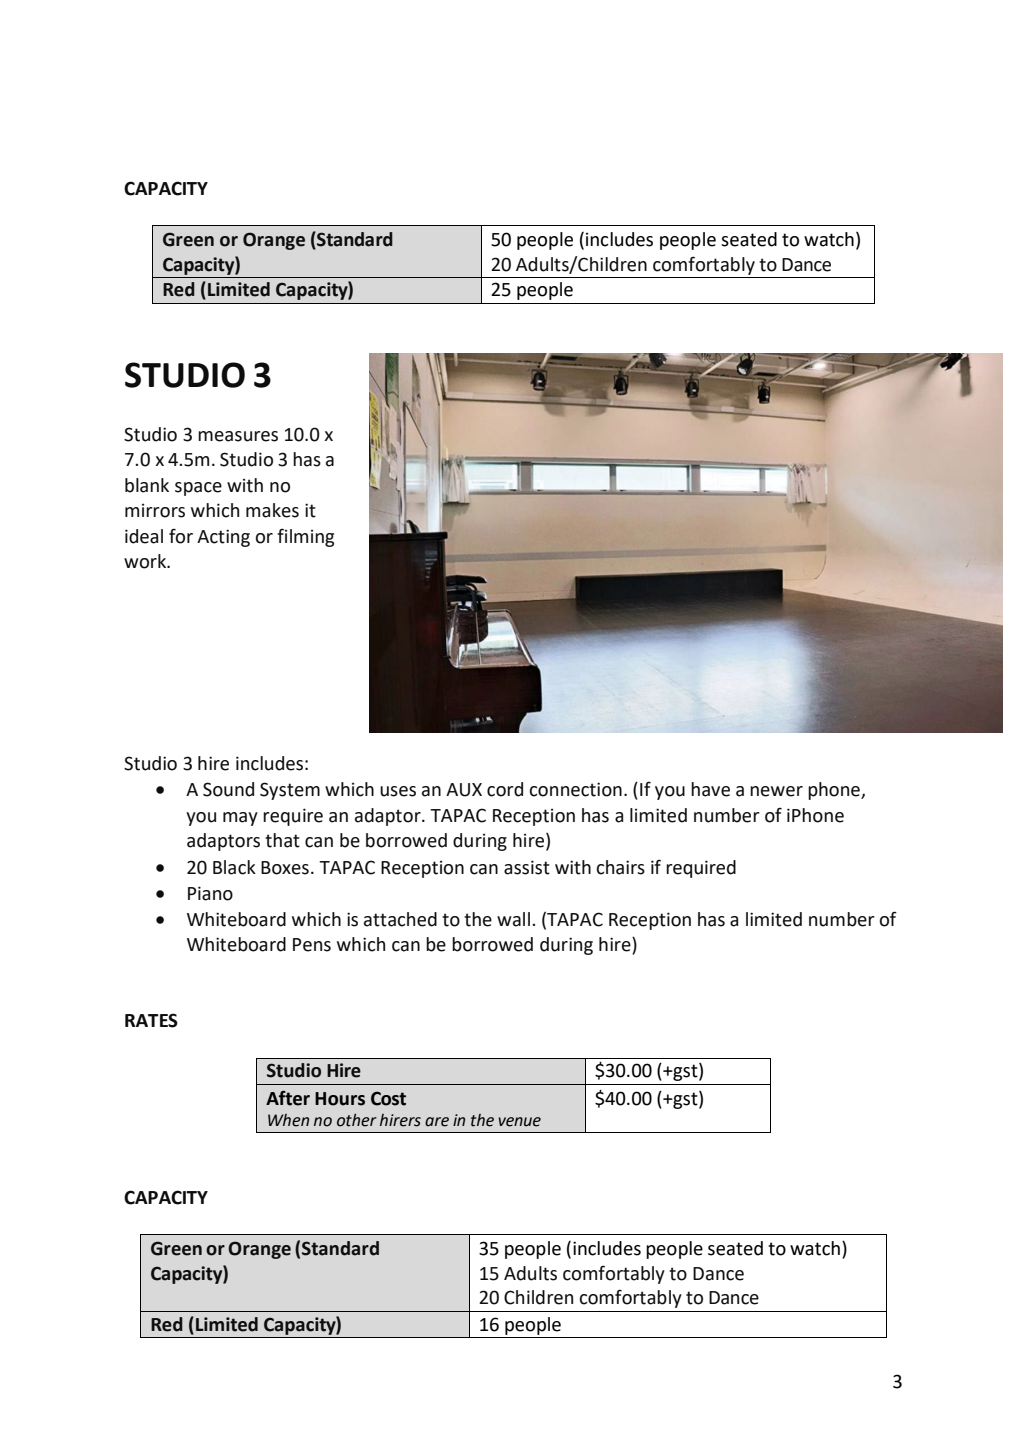  I want to click on After, so click(288, 1098).
